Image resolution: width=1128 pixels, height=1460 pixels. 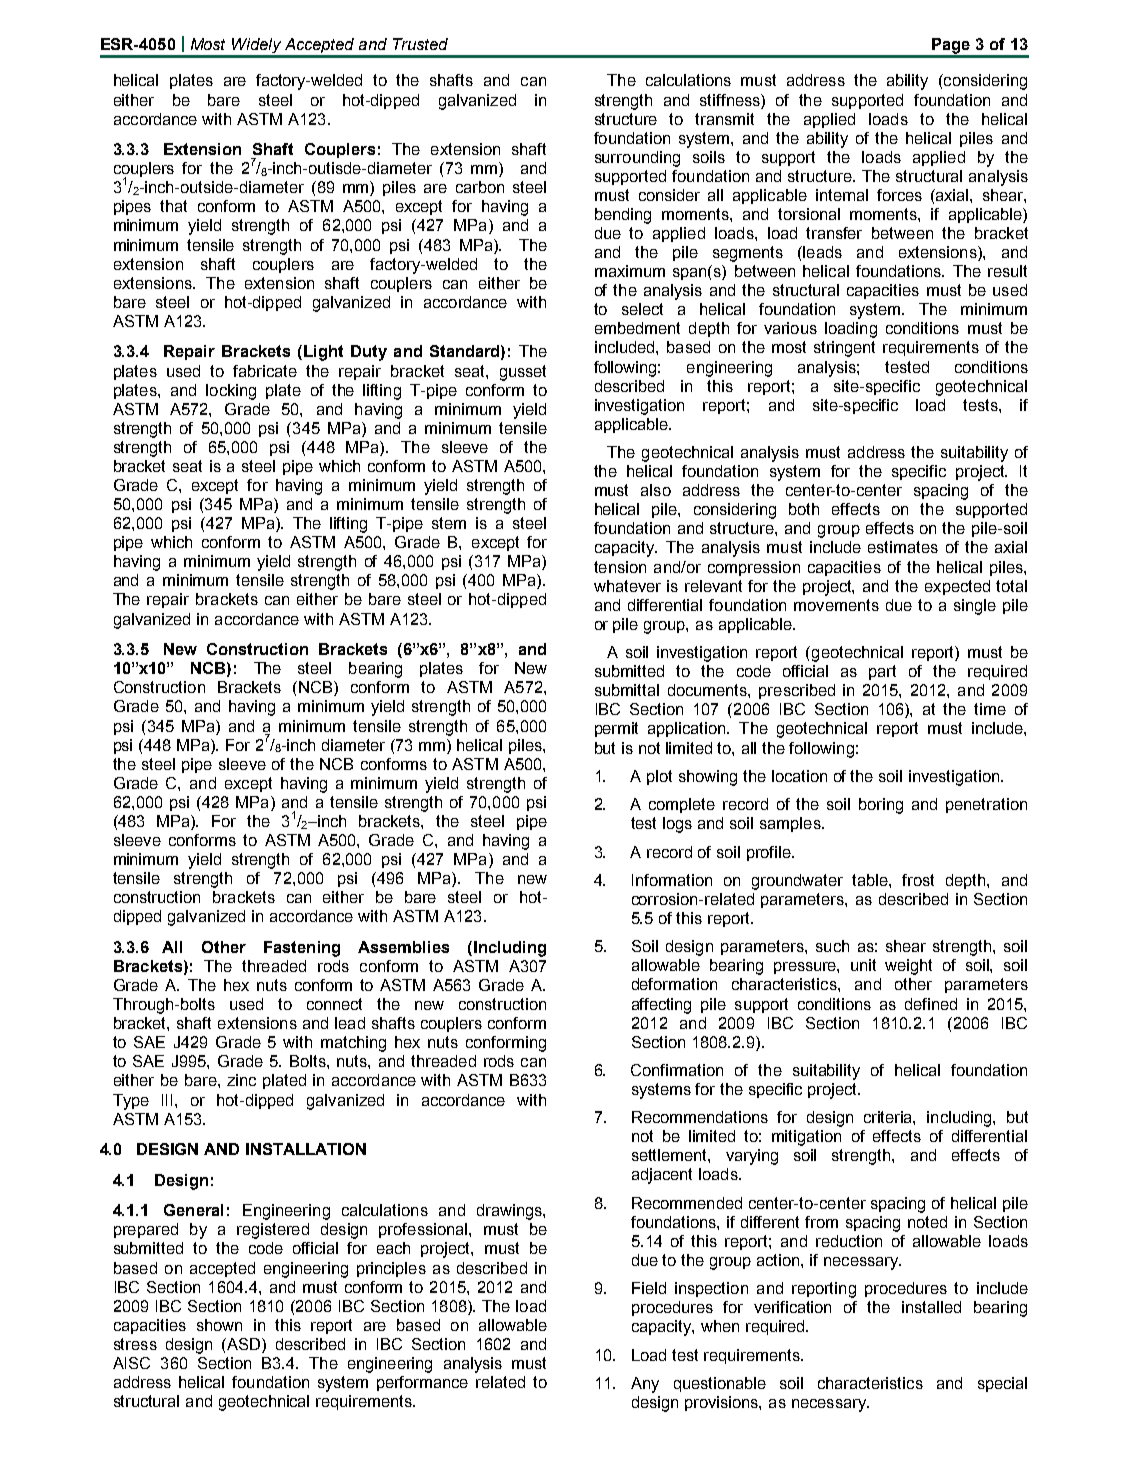 What do you see at coordinates (231, 392) in the screenshot?
I see `locking` at bounding box center [231, 392].
